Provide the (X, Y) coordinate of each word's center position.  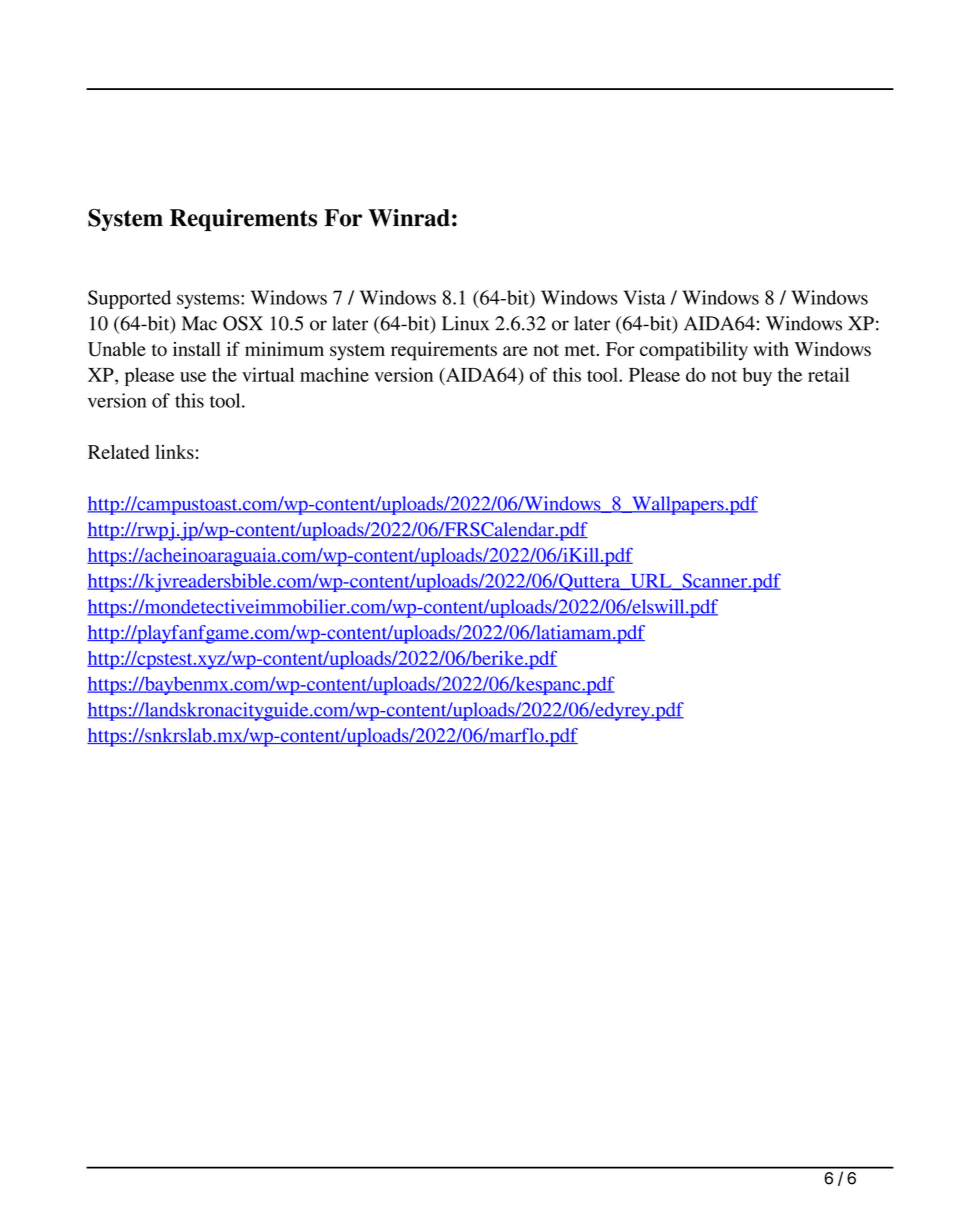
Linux (465, 323)
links (174, 452)
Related (119, 452)
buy (757, 376)
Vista (645, 297)
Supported (129, 299)
